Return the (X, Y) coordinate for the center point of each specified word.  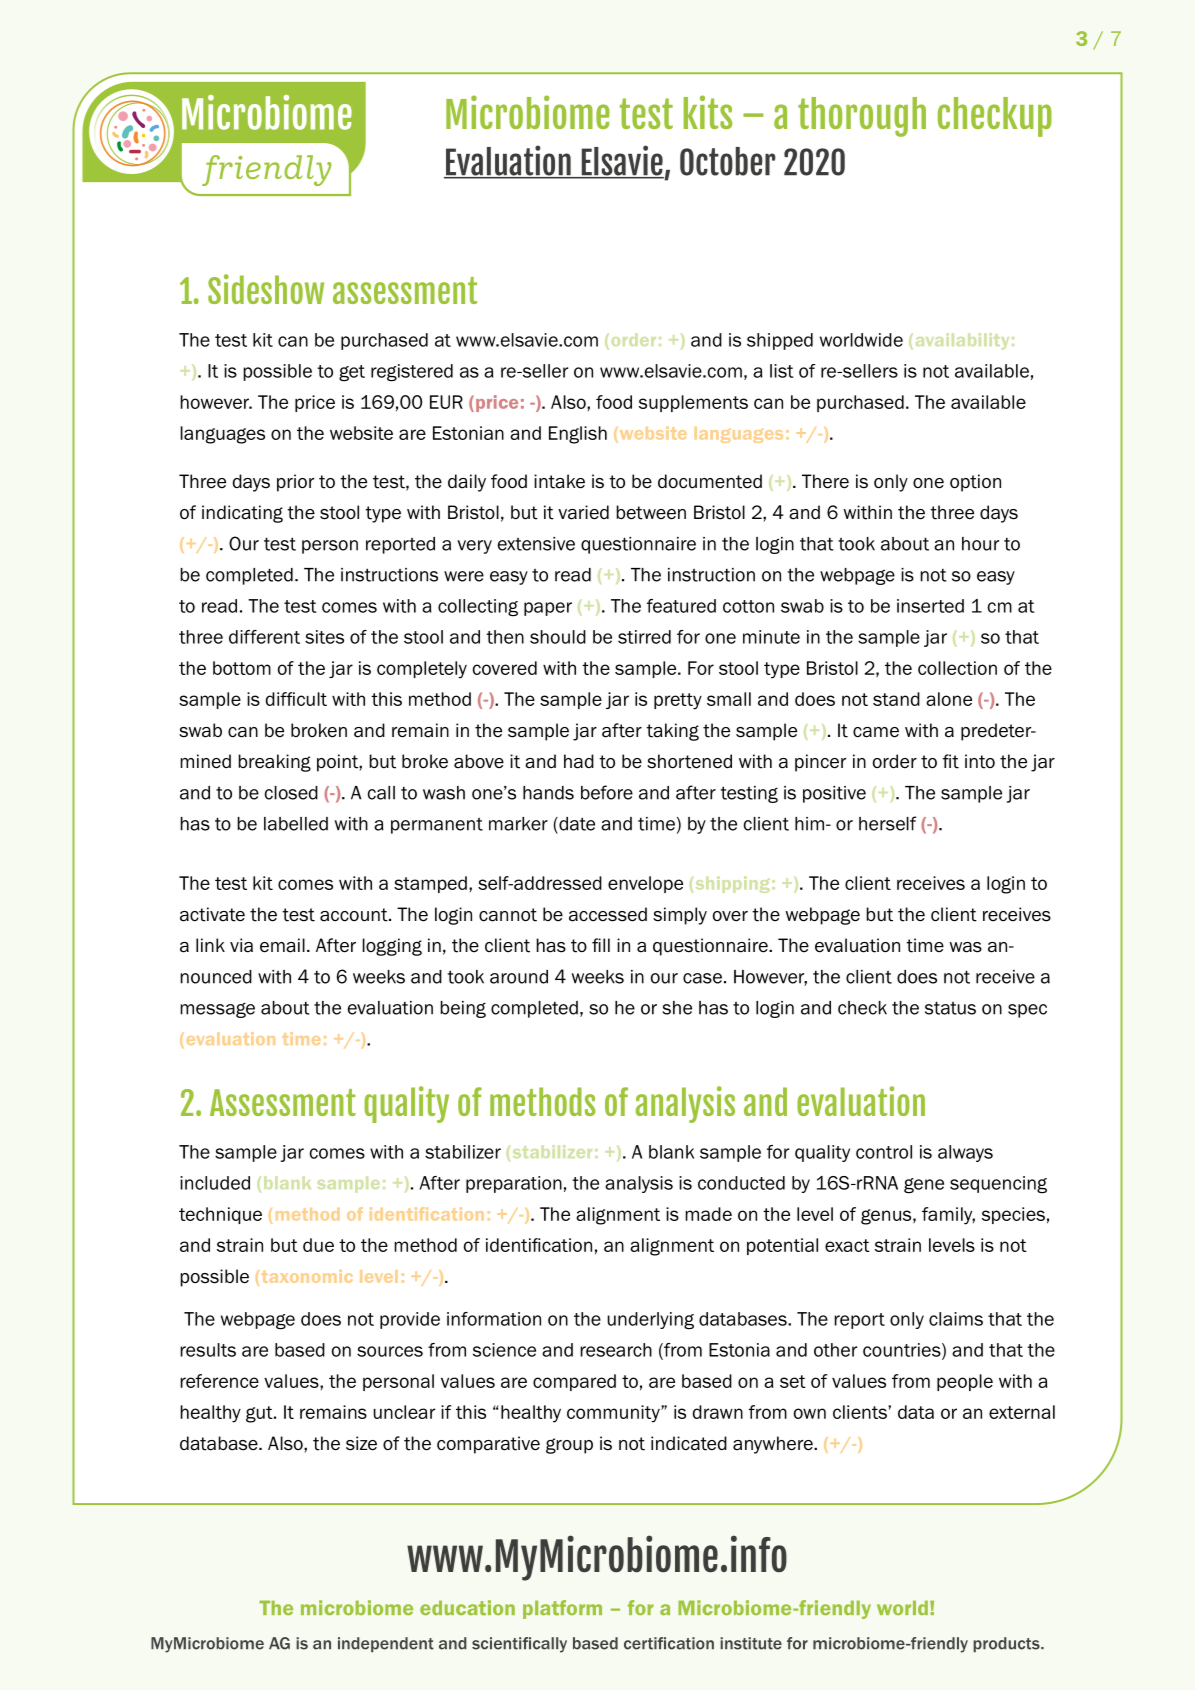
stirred (644, 637)
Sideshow (266, 289)
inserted (930, 606)
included (215, 1183)
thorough (862, 117)
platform (562, 1609)
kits (708, 112)
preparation (514, 1184)
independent (386, 1645)
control (884, 1152)
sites (324, 637)
